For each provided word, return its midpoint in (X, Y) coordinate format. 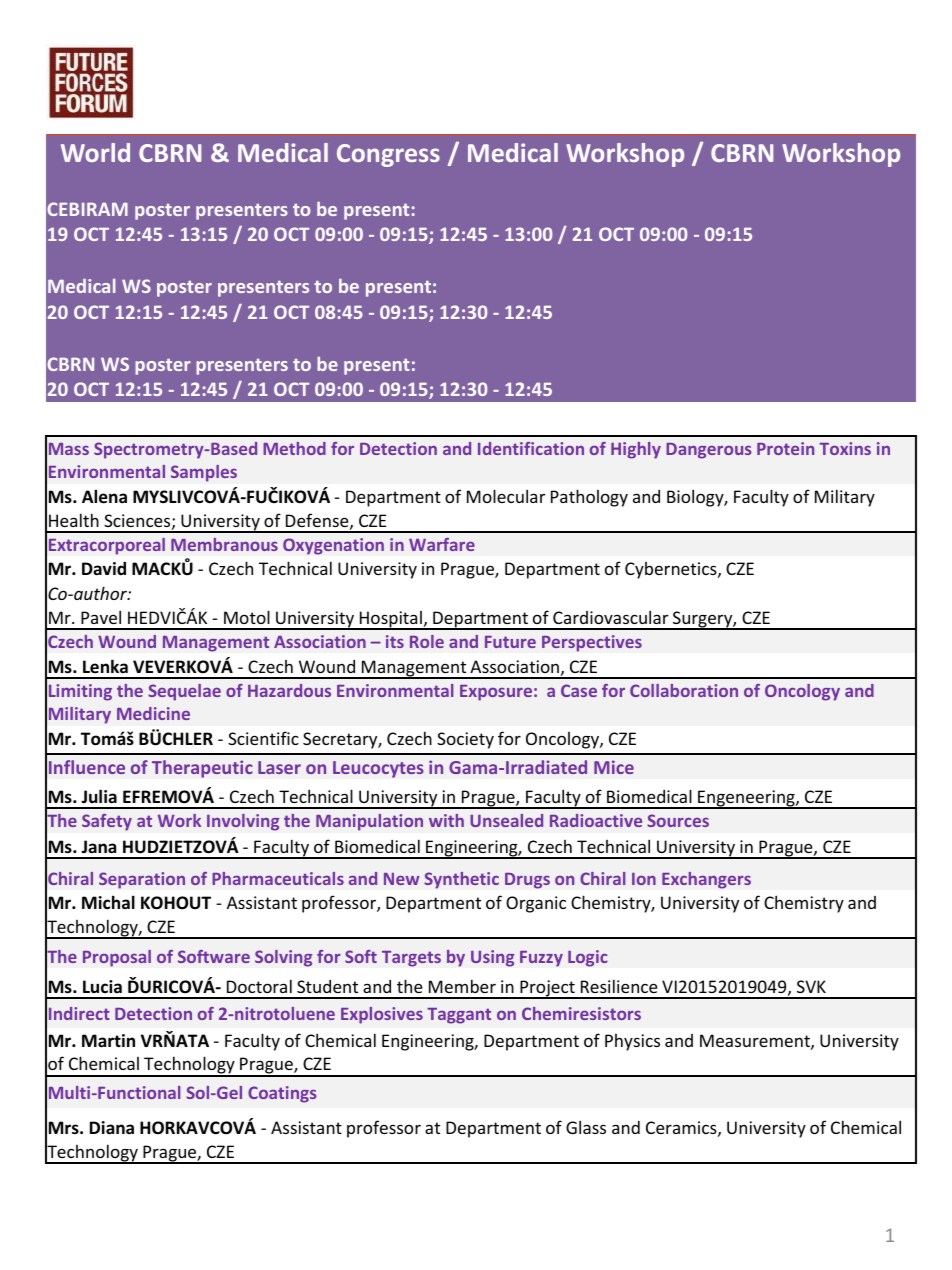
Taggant (459, 1016)
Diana (112, 1127)
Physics (632, 1042)
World (95, 152)
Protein (785, 448)
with (446, 820)
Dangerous (709, 451)
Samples (204, 473)
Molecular (506, 496)
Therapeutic (202, 769)
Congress (388, 155)
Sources (678, 820)
